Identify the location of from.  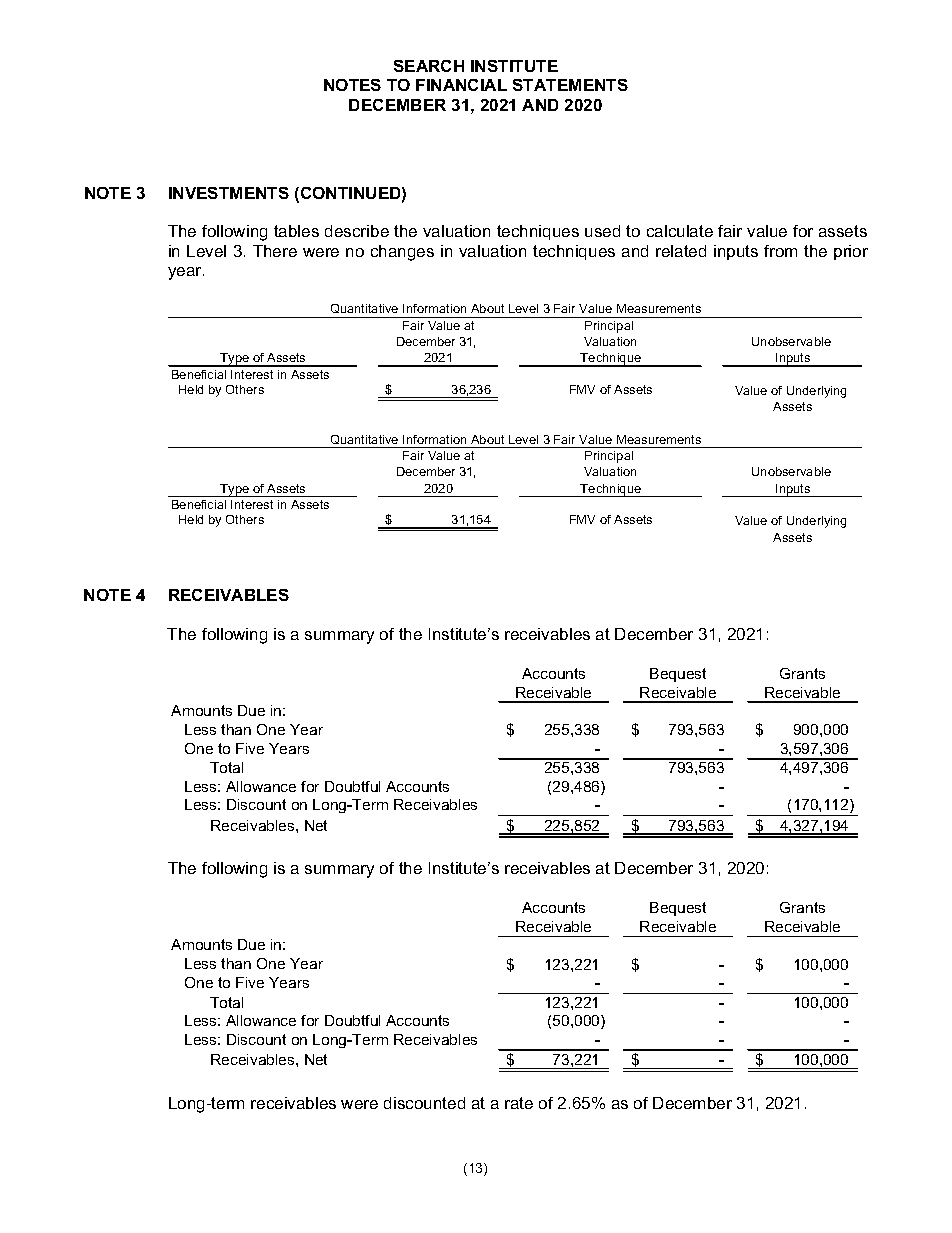
(780, 251).
